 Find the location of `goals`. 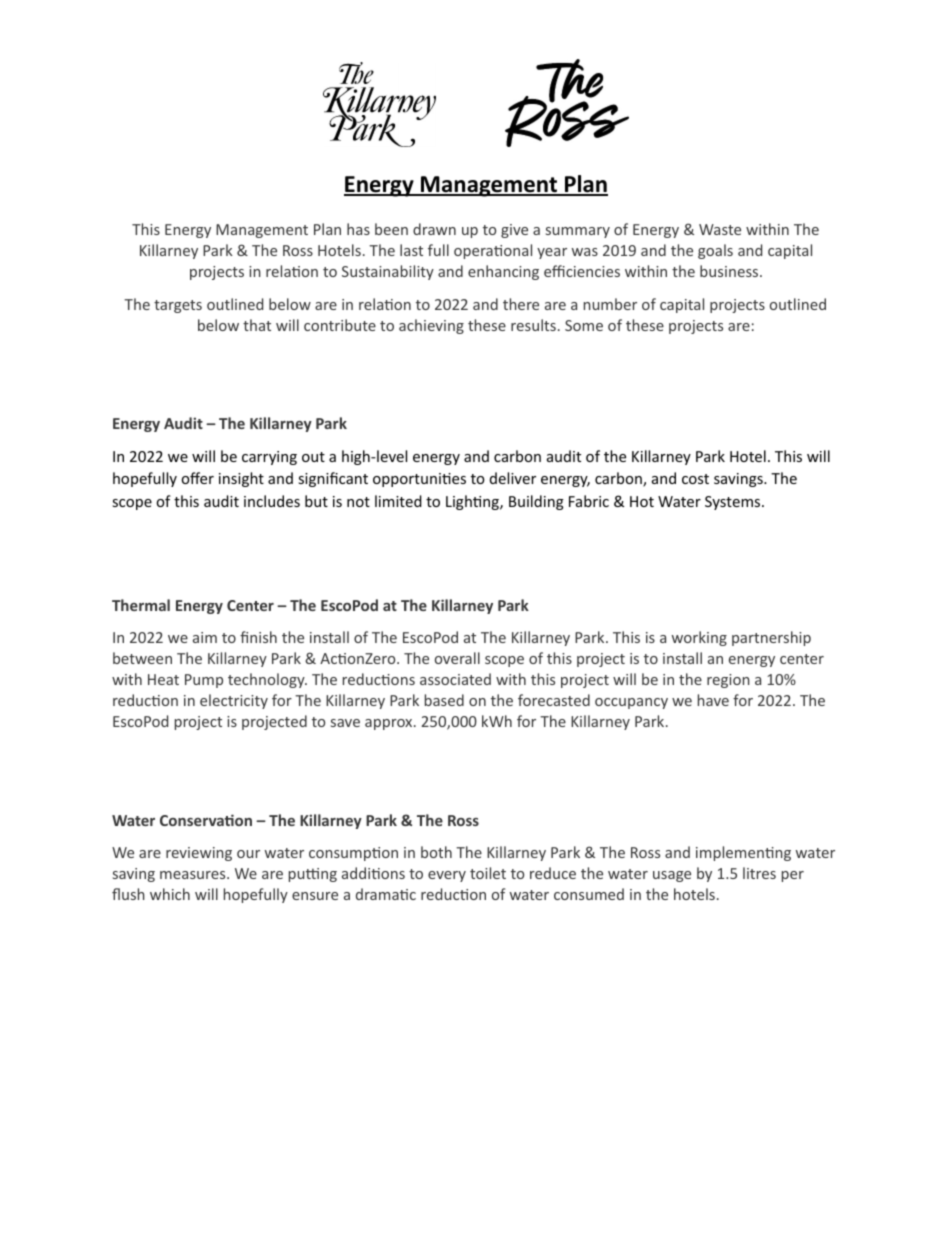

goals is located at coordinates (715, 251).
